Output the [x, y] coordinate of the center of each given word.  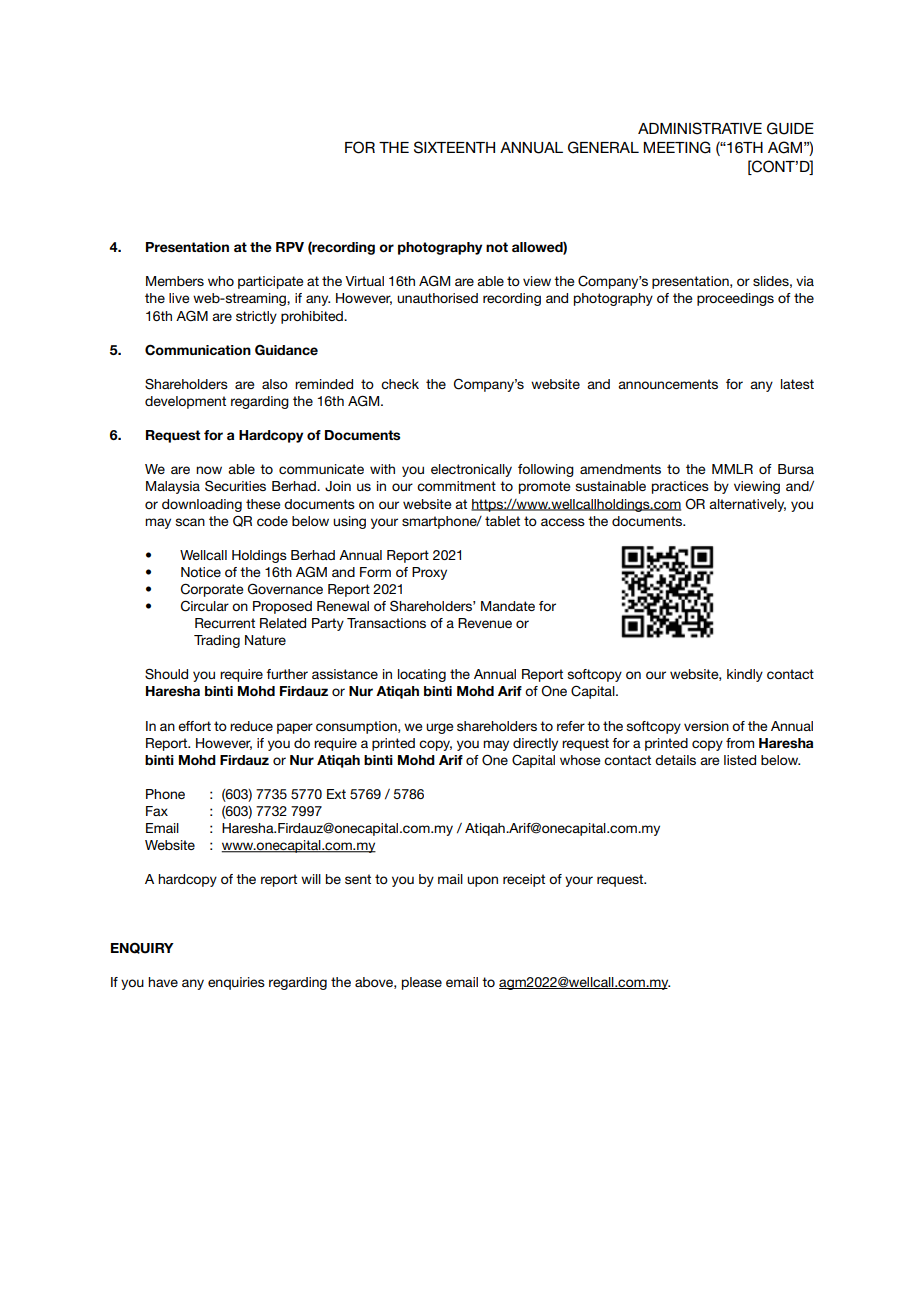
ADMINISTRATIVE [700, 128]
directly [535, 744]
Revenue [485, 623]
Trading [217, 641]
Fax [157, 811]
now [209, 470]
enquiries [236, 983]
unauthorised [437, 298]
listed [740, 760]
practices [680, 487]
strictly [256, 317]
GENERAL [603, 147]
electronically [471, 470]
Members [175, 281]
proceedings [735, 299]
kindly [745, 675]
